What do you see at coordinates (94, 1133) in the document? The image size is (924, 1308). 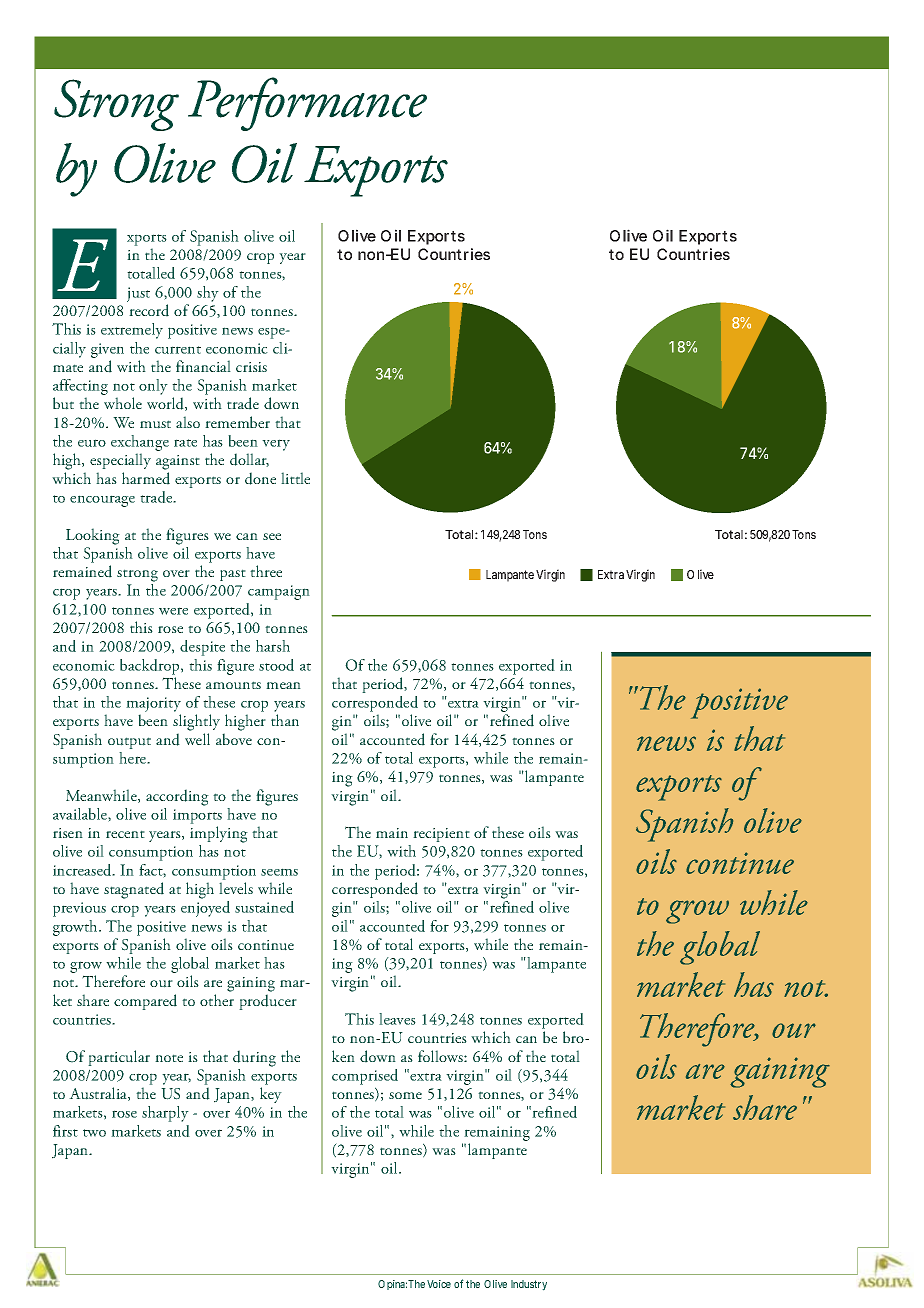 I see `two` at bounding box center [94, 1133].
